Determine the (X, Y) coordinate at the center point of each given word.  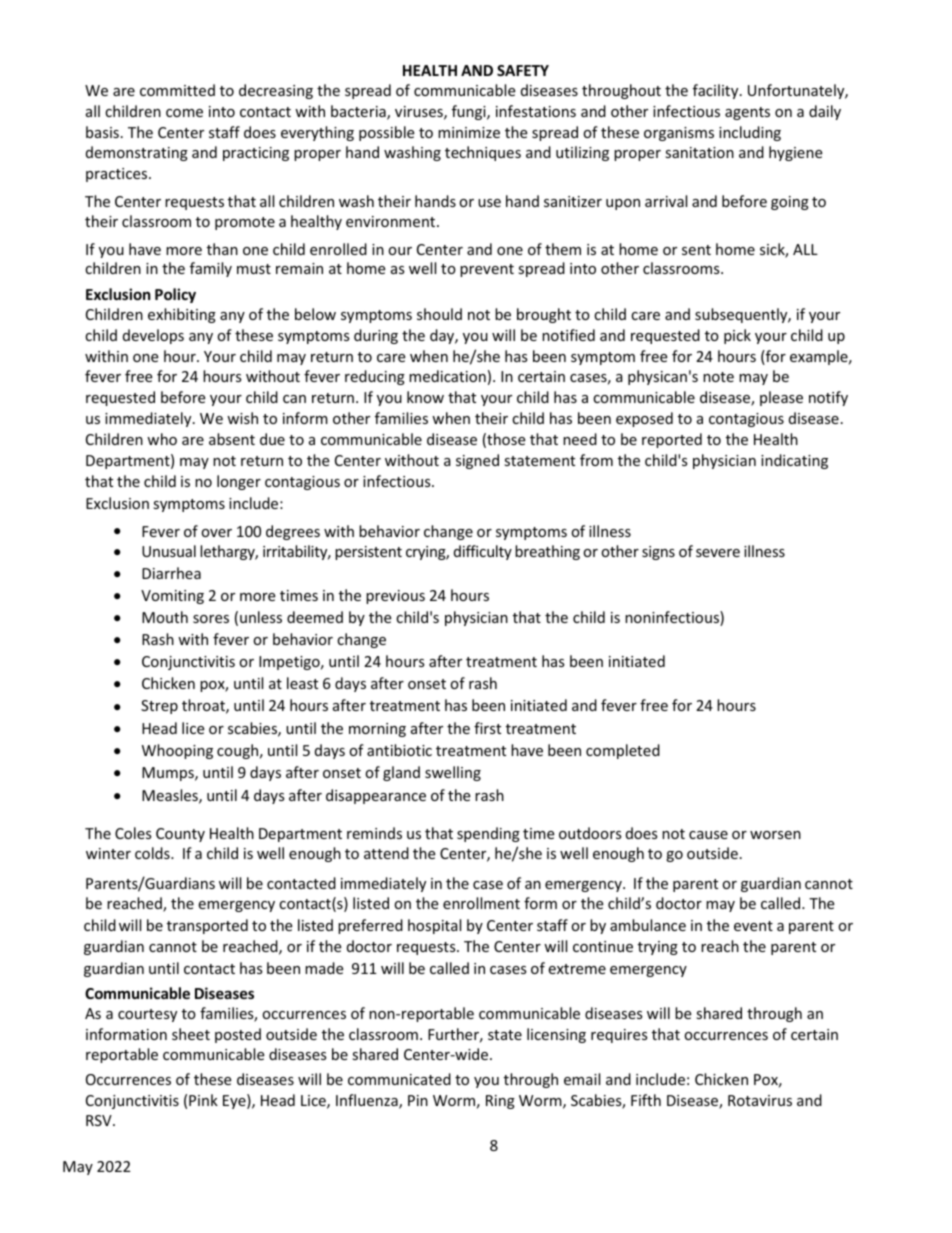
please (781, 398)
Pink (203, 1100)
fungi (470, 112)
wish (242, 418)
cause (708, 835)
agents (747, 113)
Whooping (177, 751)
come (184, 113)
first (487, 728)
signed (477, 461)
